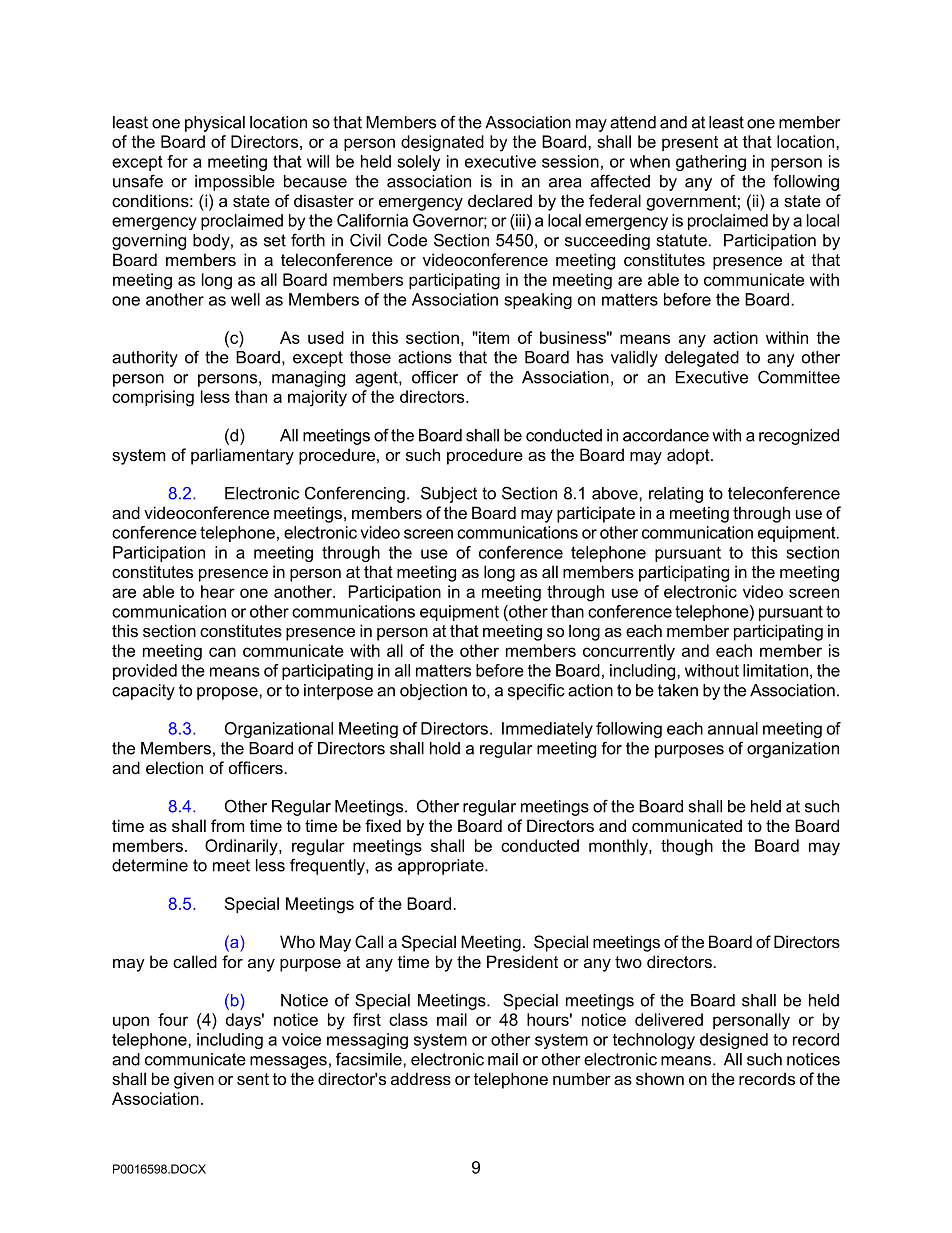  Describe the element at coordinates (711, 163) in the screenshot. I see `gathering` at that location.
